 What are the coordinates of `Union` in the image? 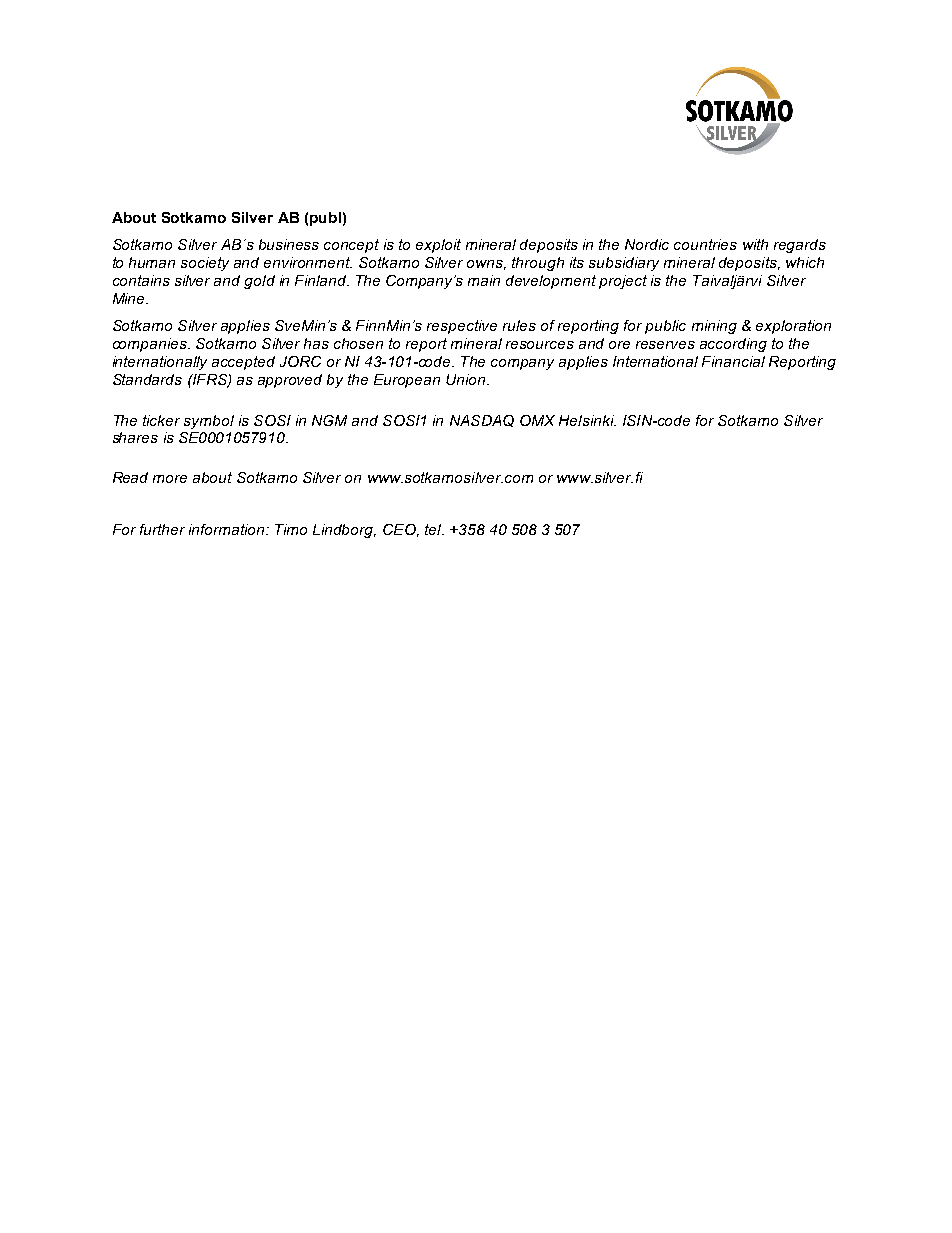 It's located at (467, 379).
